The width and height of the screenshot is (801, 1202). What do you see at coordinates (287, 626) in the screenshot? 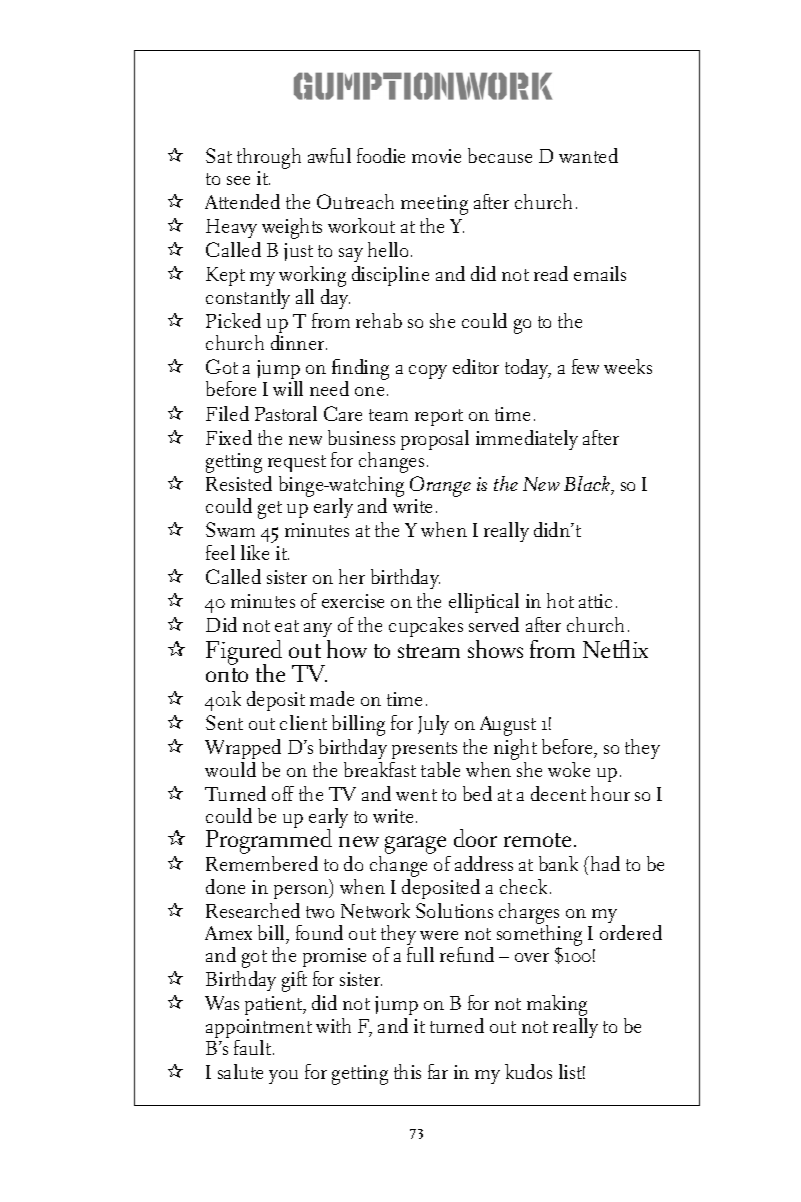
I see `eat` at bounding box center [287, 626].
